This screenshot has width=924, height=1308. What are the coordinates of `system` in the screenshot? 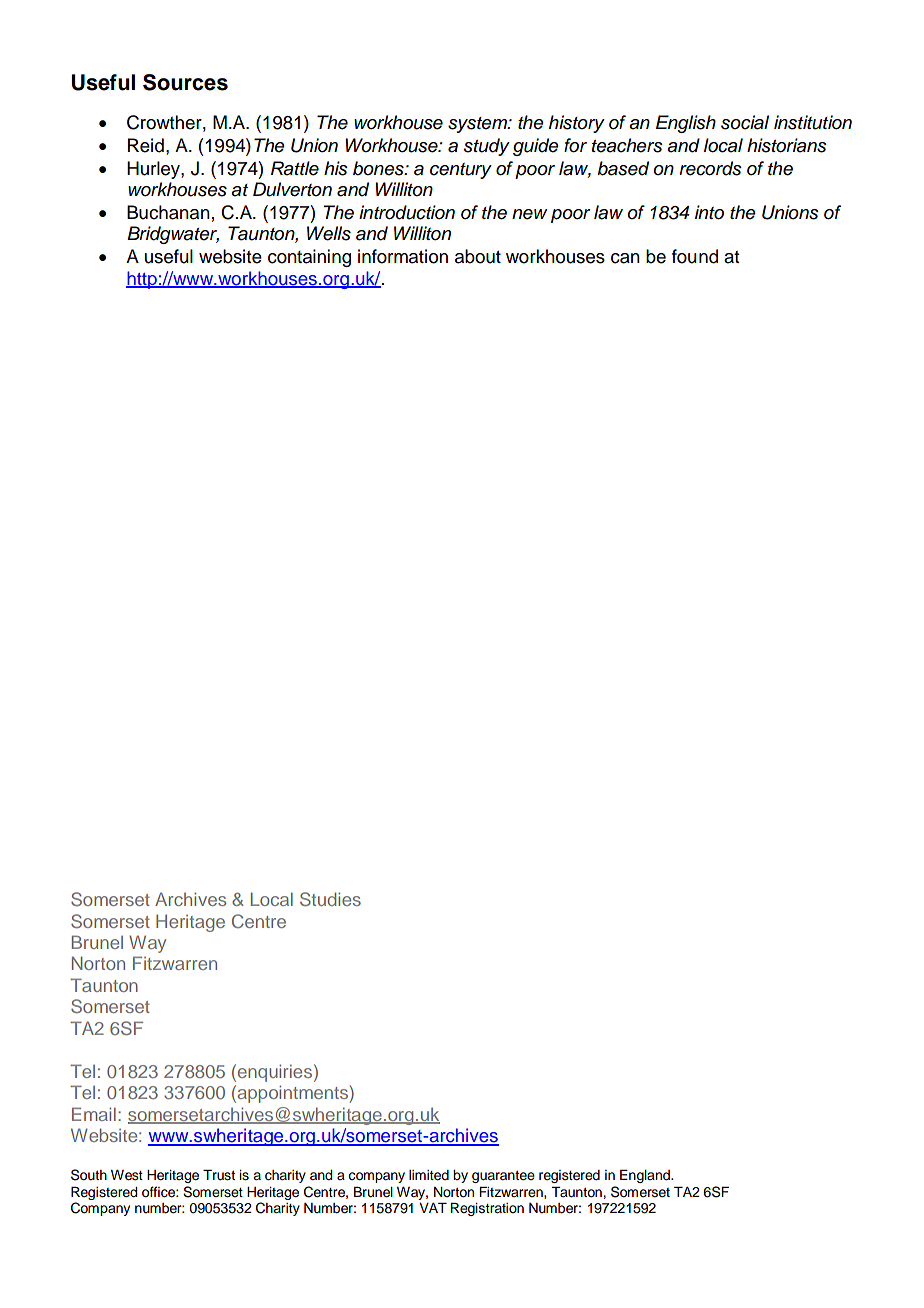 It's located at (478, 125).
